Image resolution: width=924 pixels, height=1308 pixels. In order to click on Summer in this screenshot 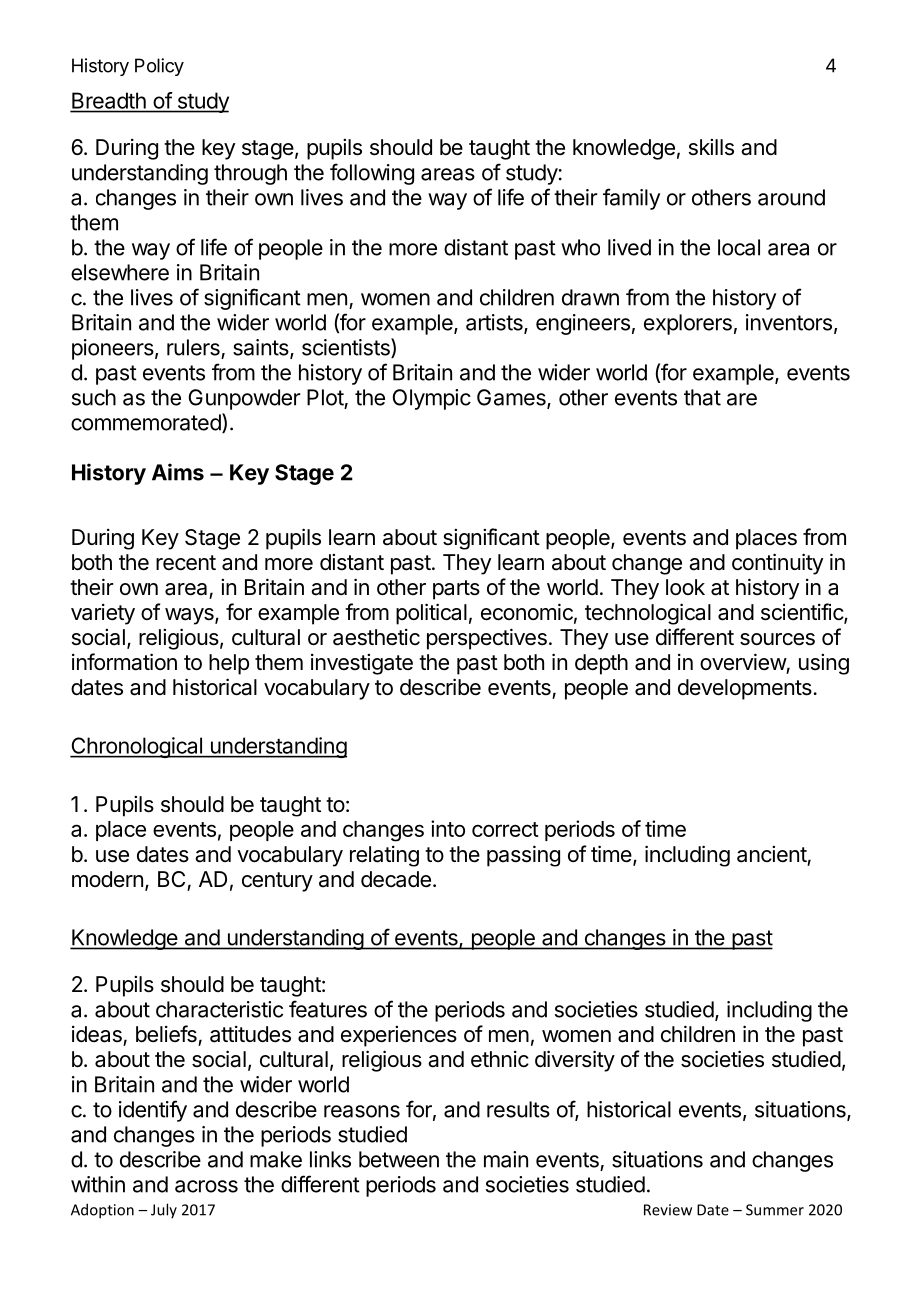, I will do `click(775, 1210)`.
